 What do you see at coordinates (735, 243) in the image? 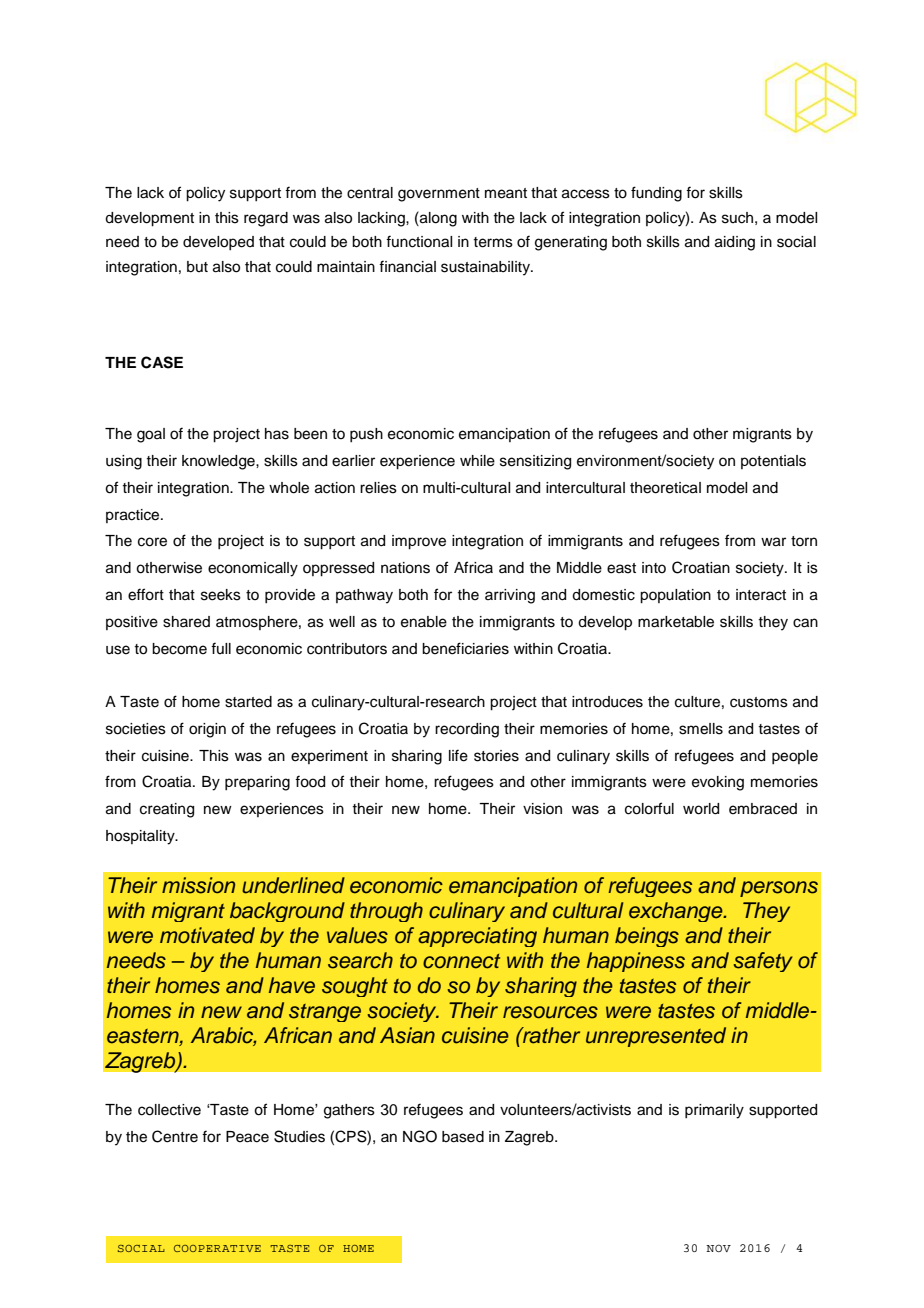
I see `aiding` at bounding box center [735, 243].
